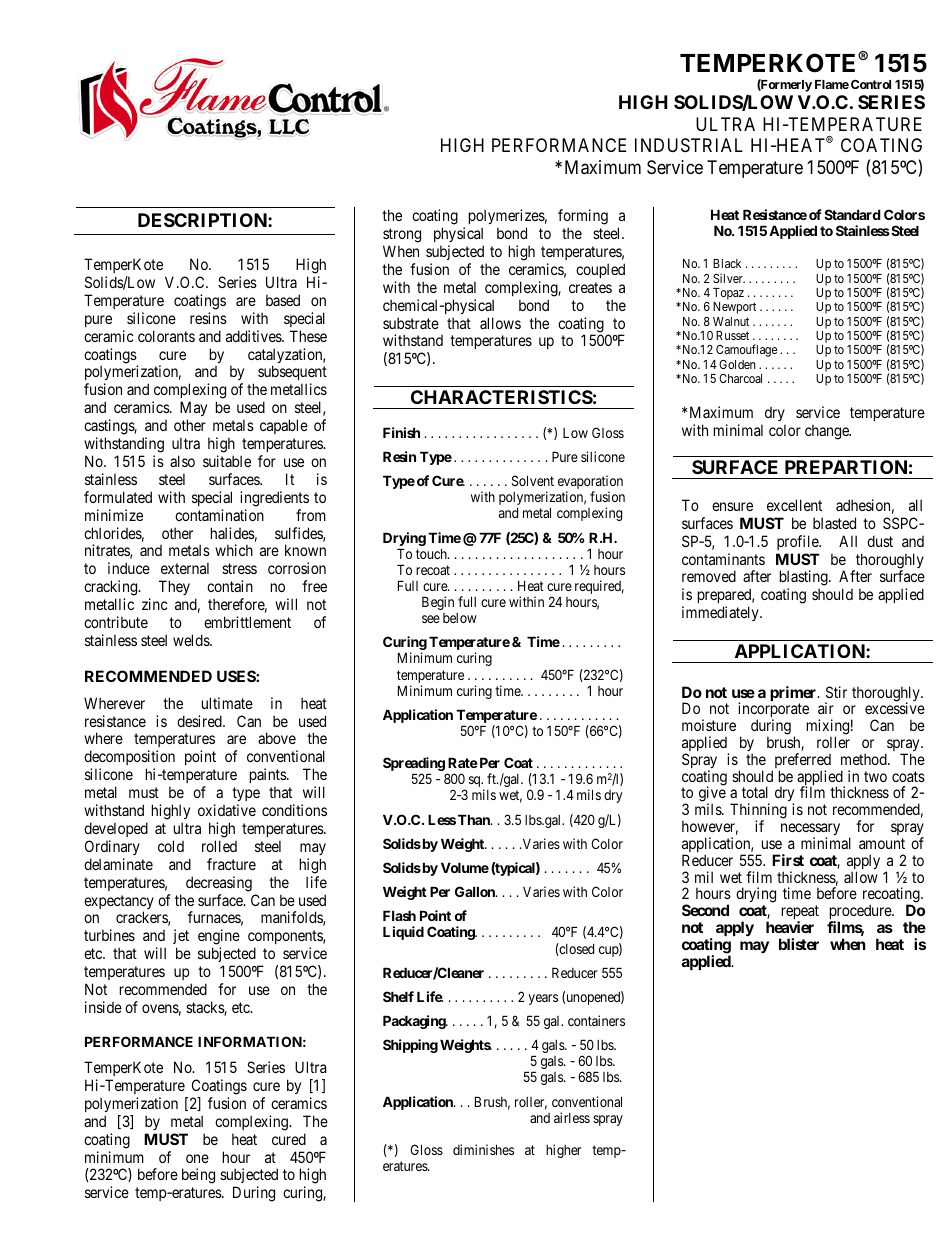 The width and height of the screenshot is (952, 1233). Describe the element at coordinates (475, 819) in the screenshot. I see `Than` at that location.
